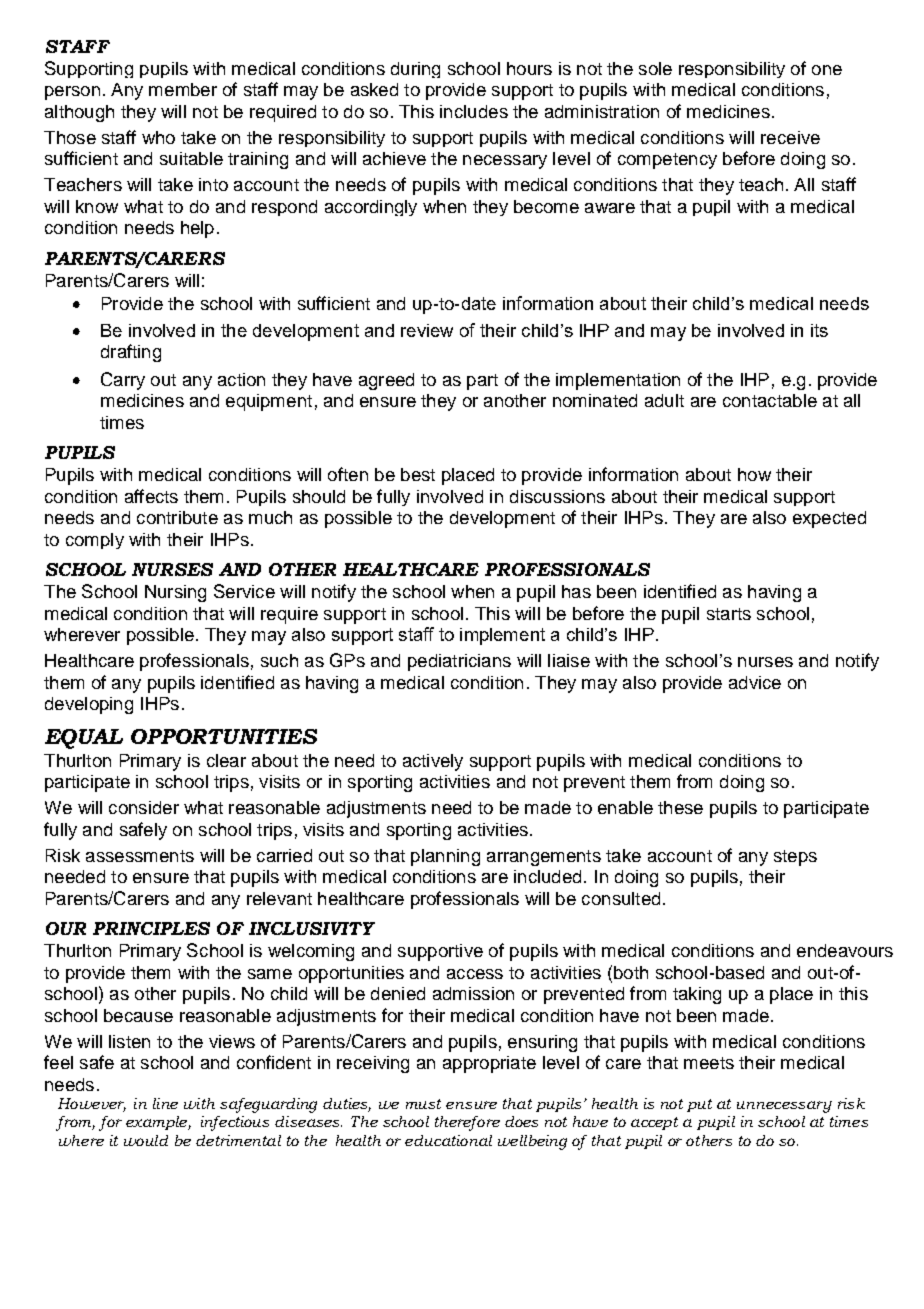  I want to click on adult, so click(664, 400).
